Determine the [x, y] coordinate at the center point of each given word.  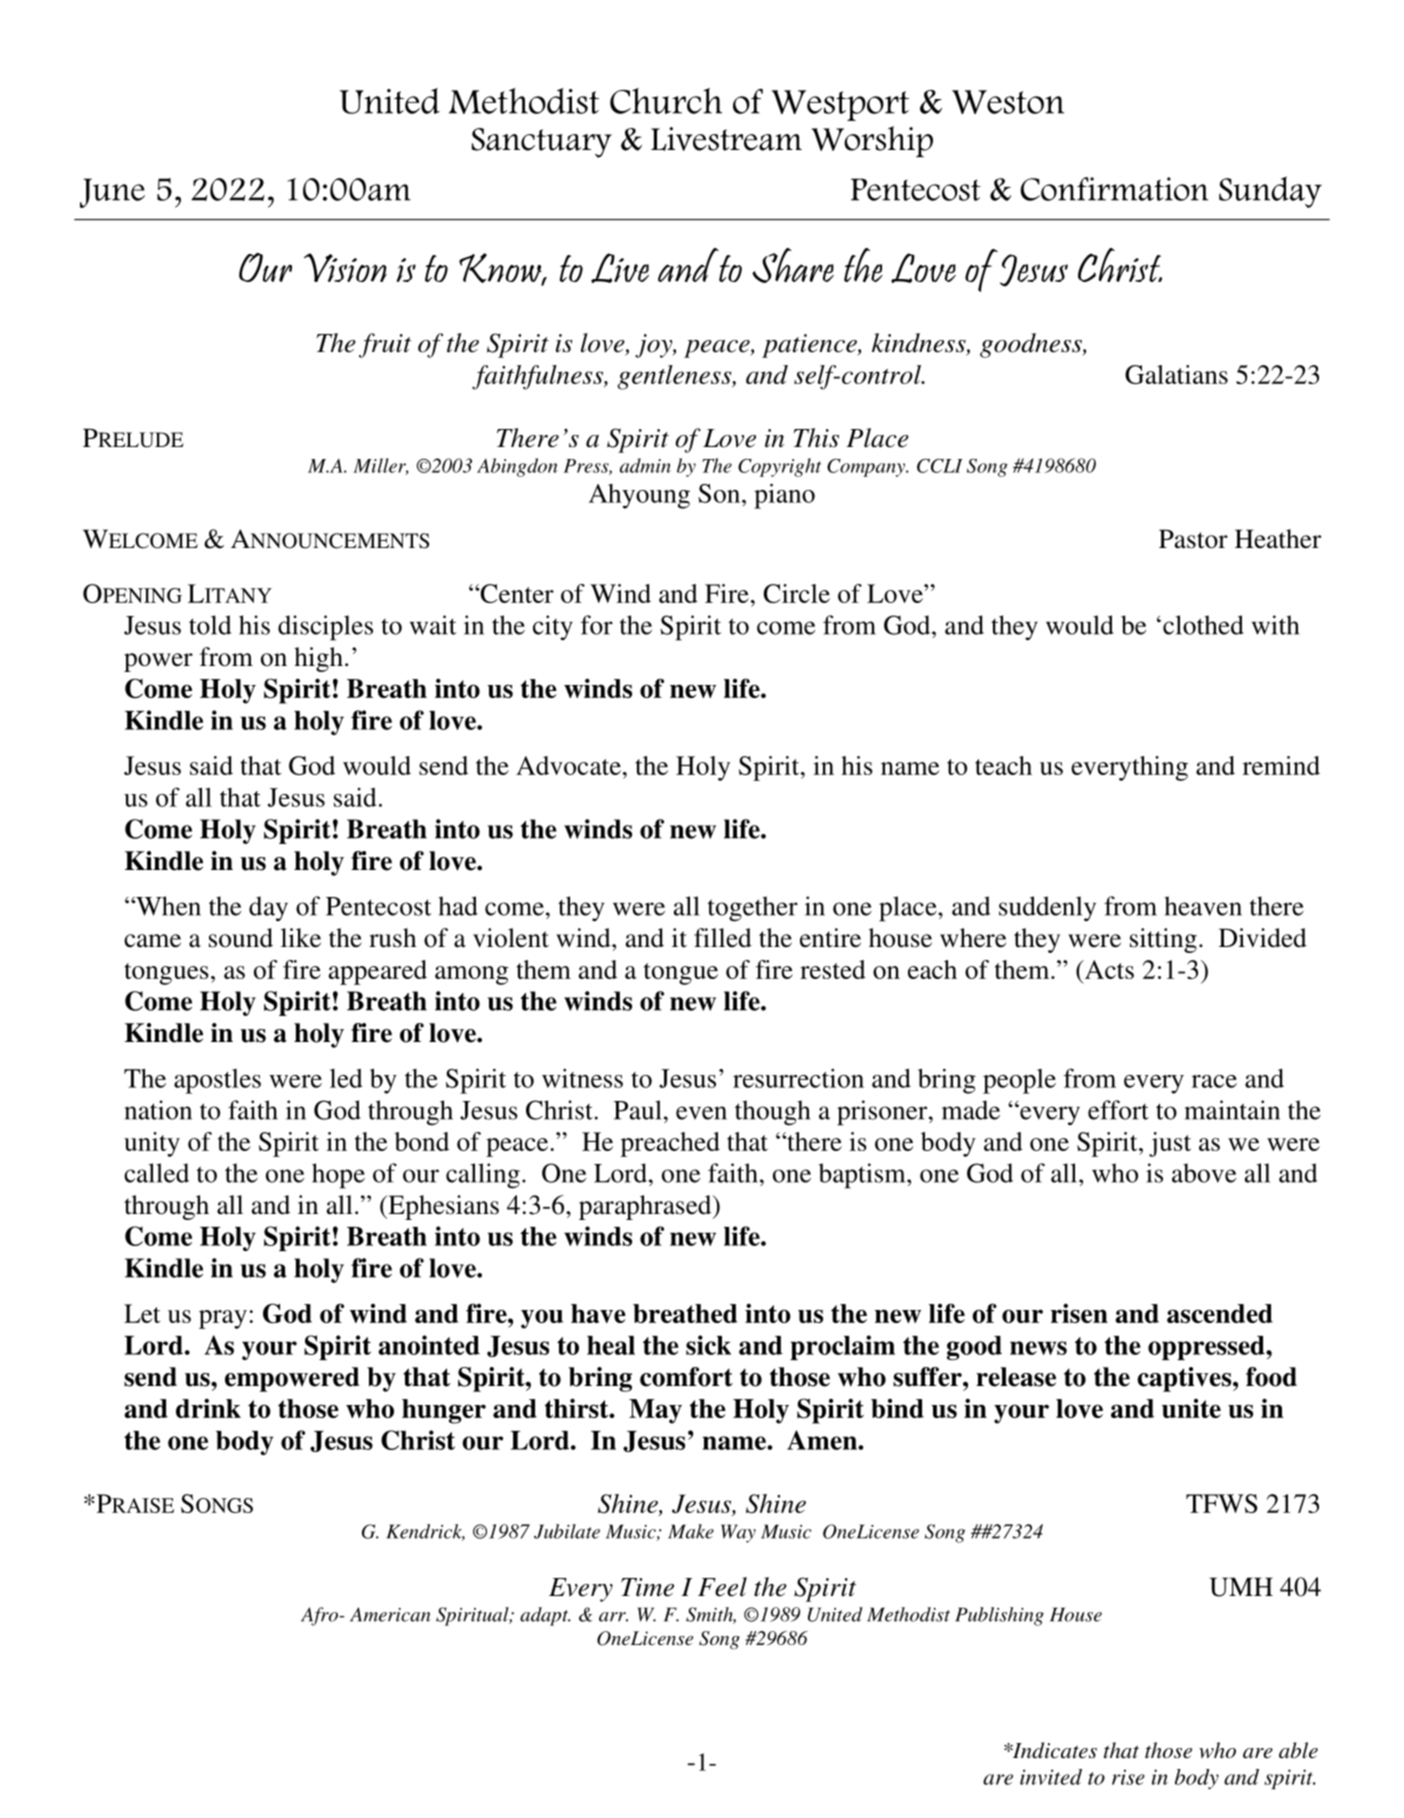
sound [241, 938]
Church [666, 101]
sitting [1163, 940]
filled [723, 938]
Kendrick [425, 1532]
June [112, 193]
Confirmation [1114, 189]
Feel [722, 1587]
